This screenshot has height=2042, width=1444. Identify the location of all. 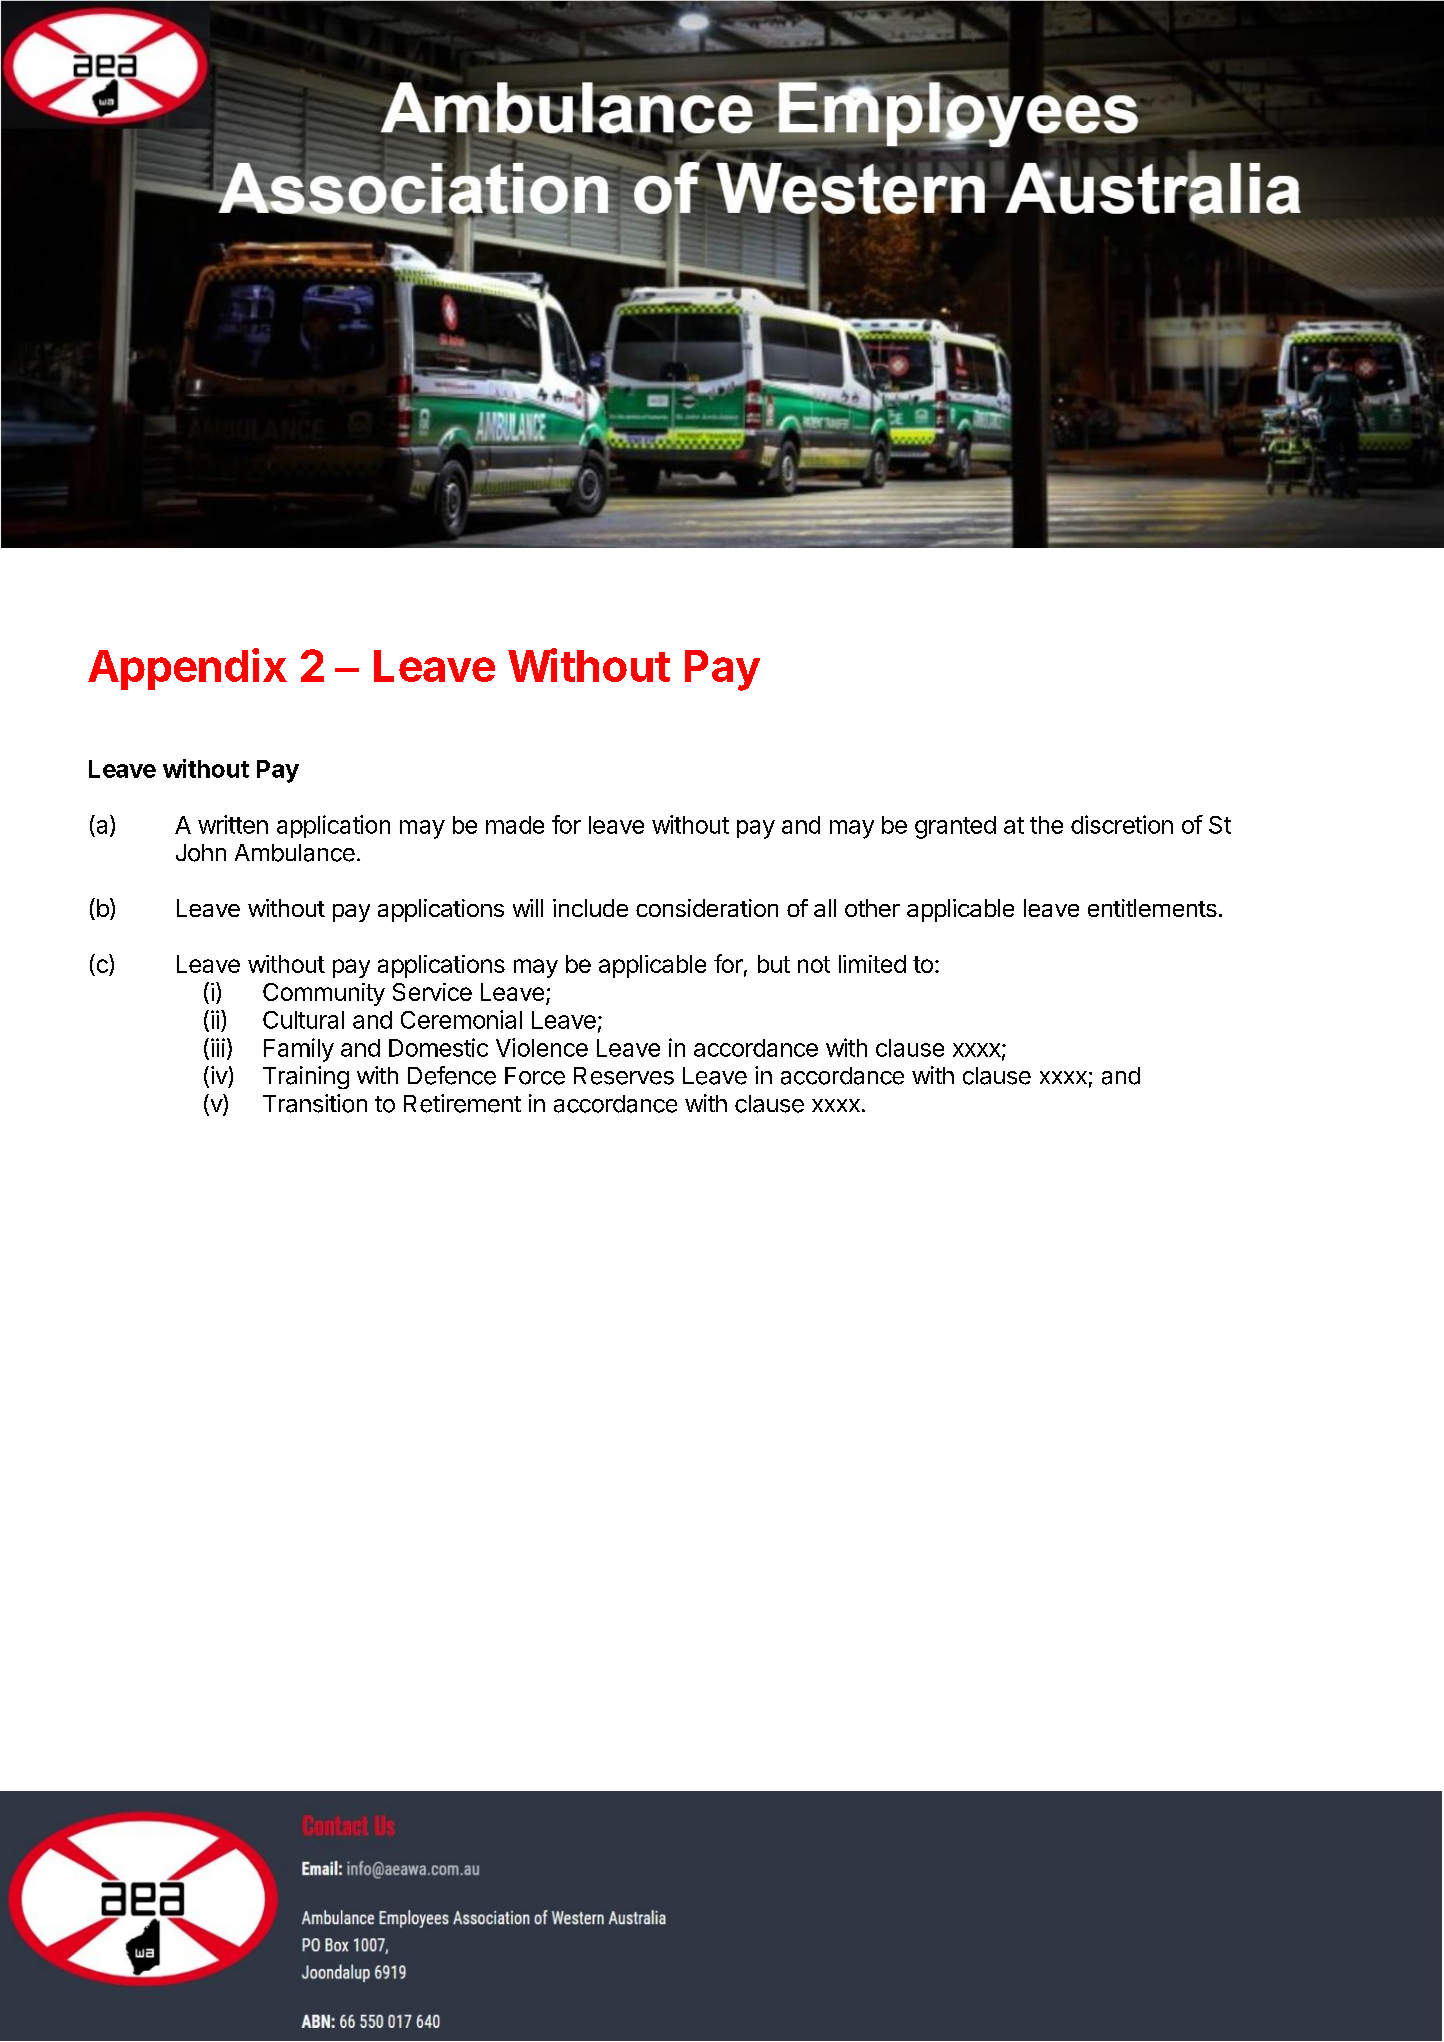
(825, 908).
